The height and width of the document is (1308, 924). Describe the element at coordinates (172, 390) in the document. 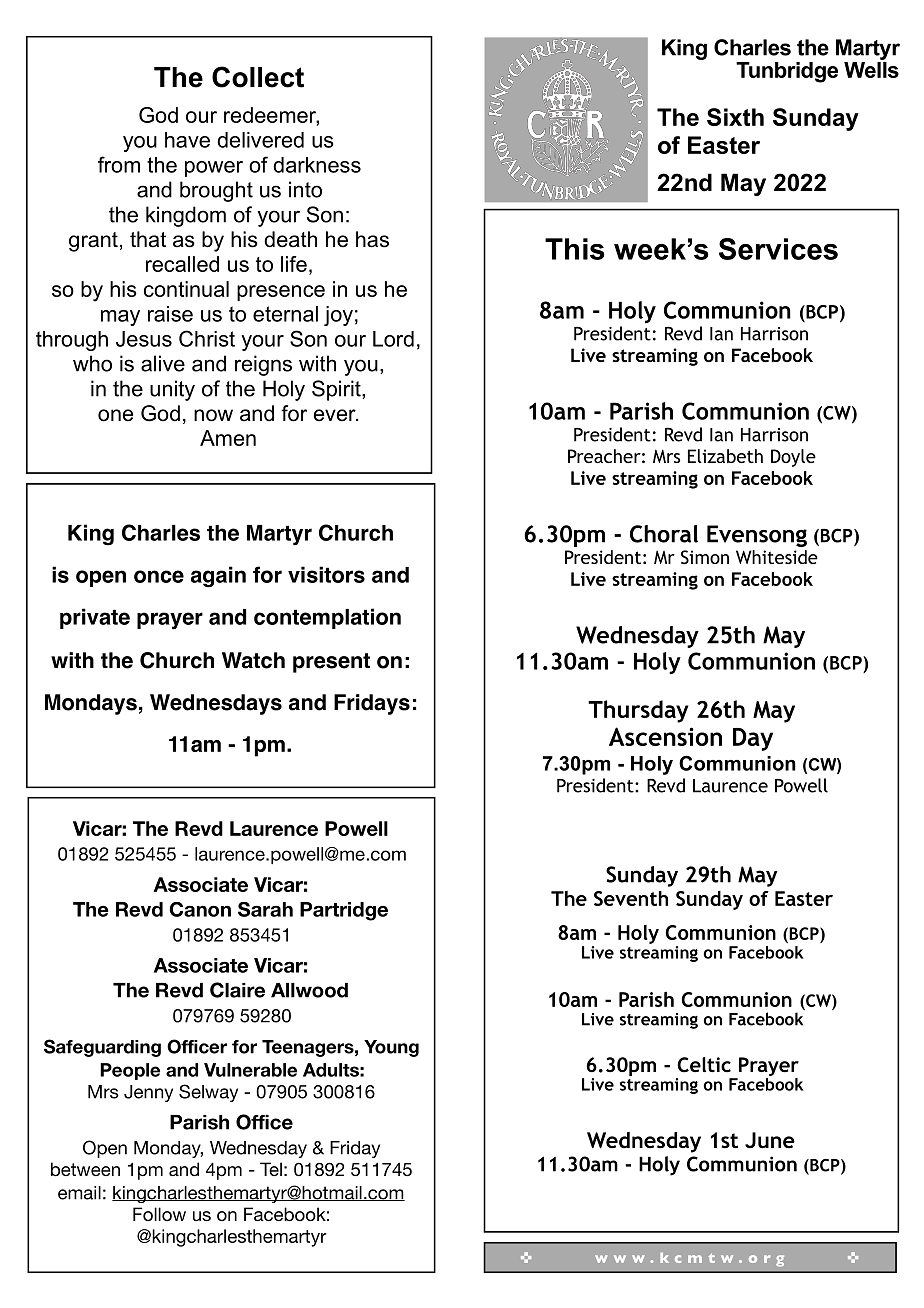

I see `unity` at that location.
